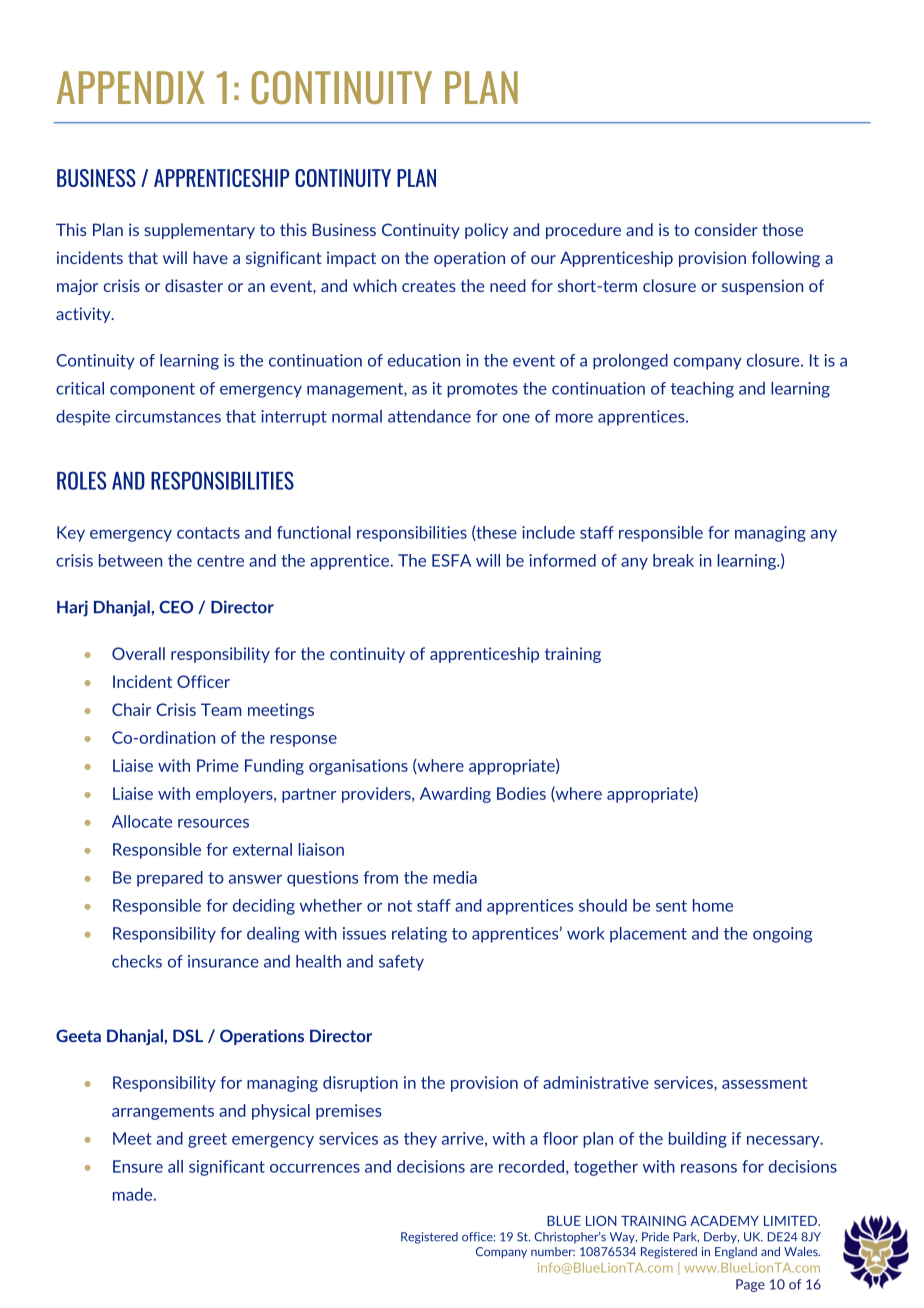  I want to click on policy, so click(486, 231).
